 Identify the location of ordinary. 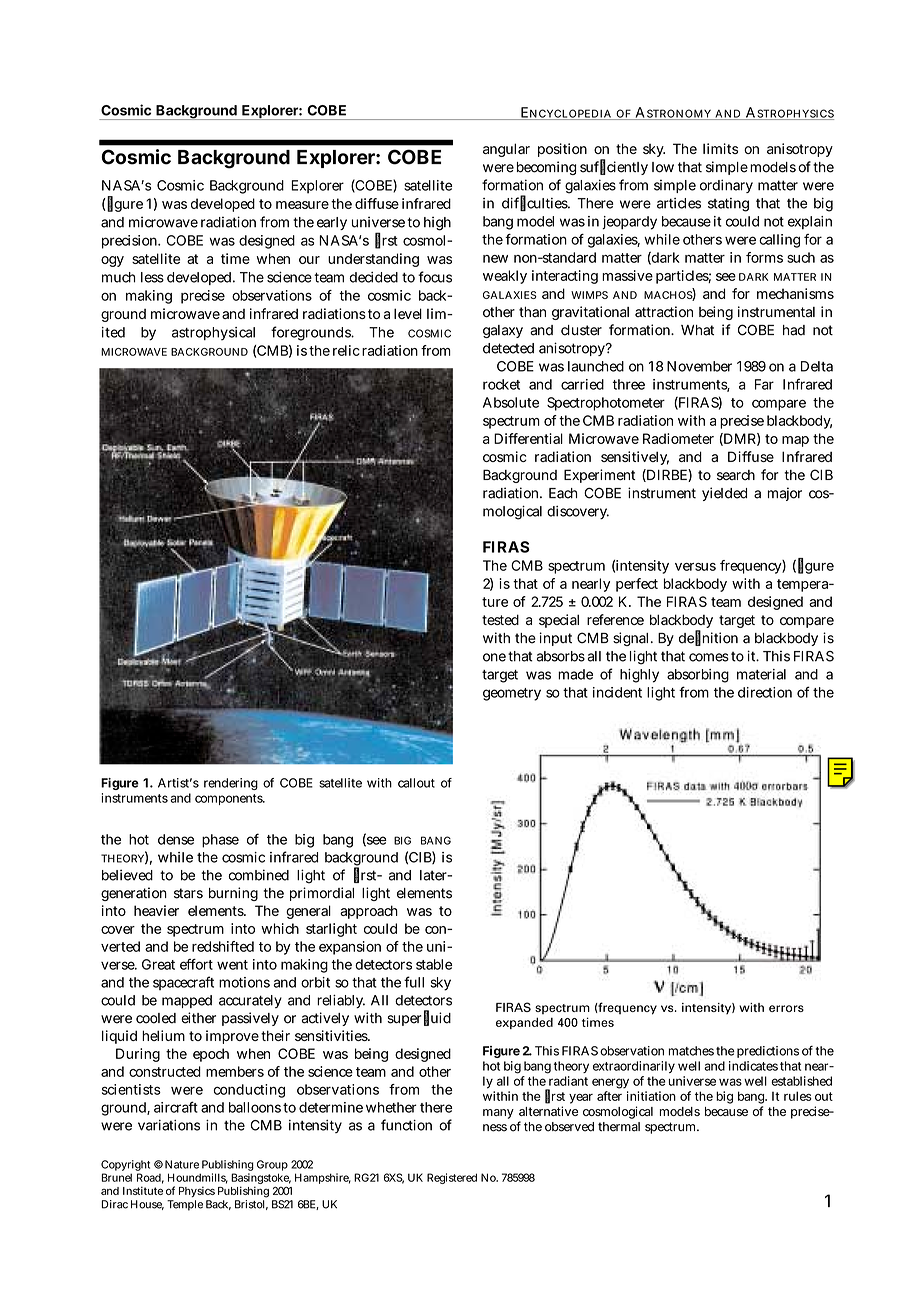
(726, 186).
